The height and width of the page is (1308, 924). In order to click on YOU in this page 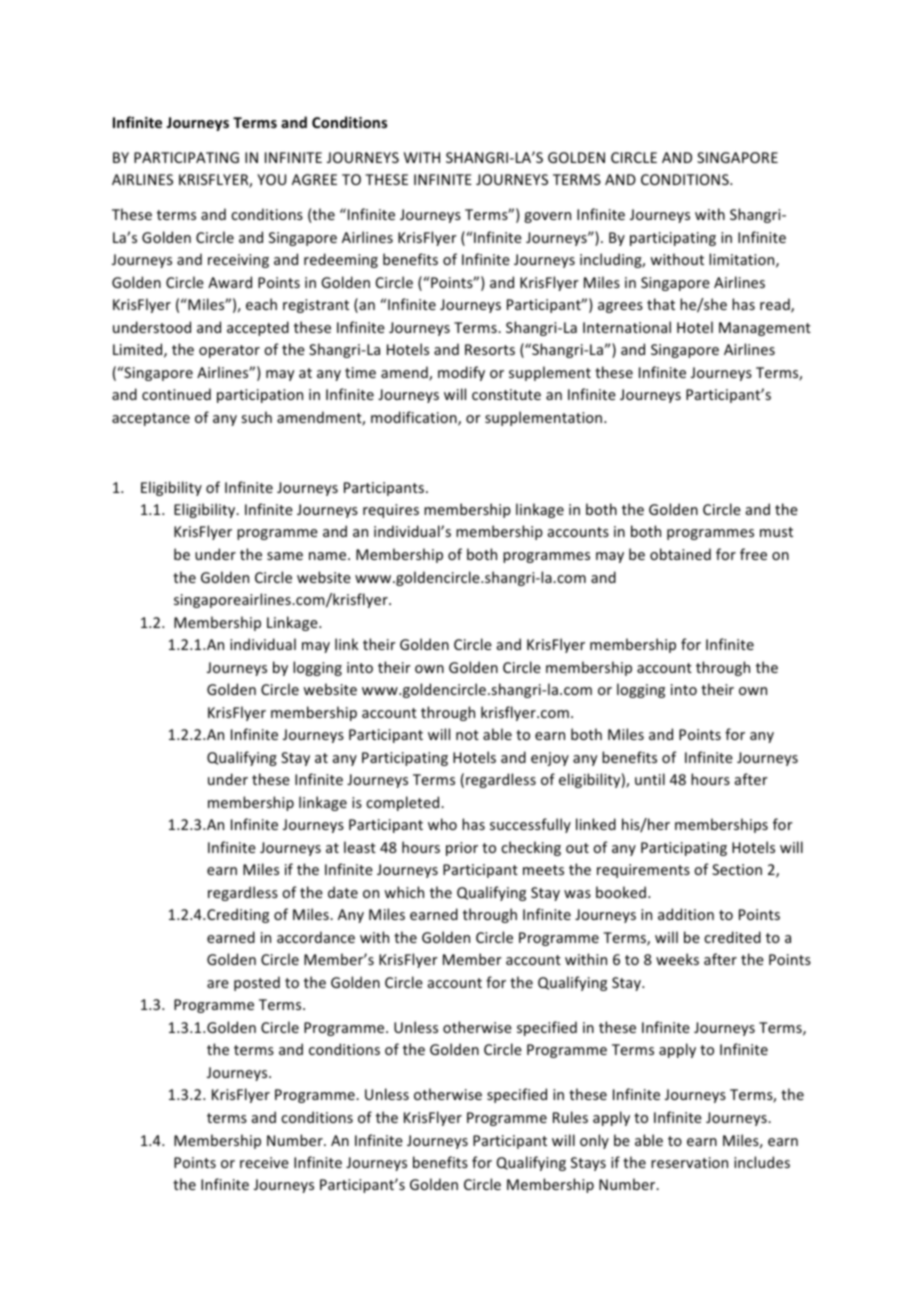, I will do `click(271, 179)`.
